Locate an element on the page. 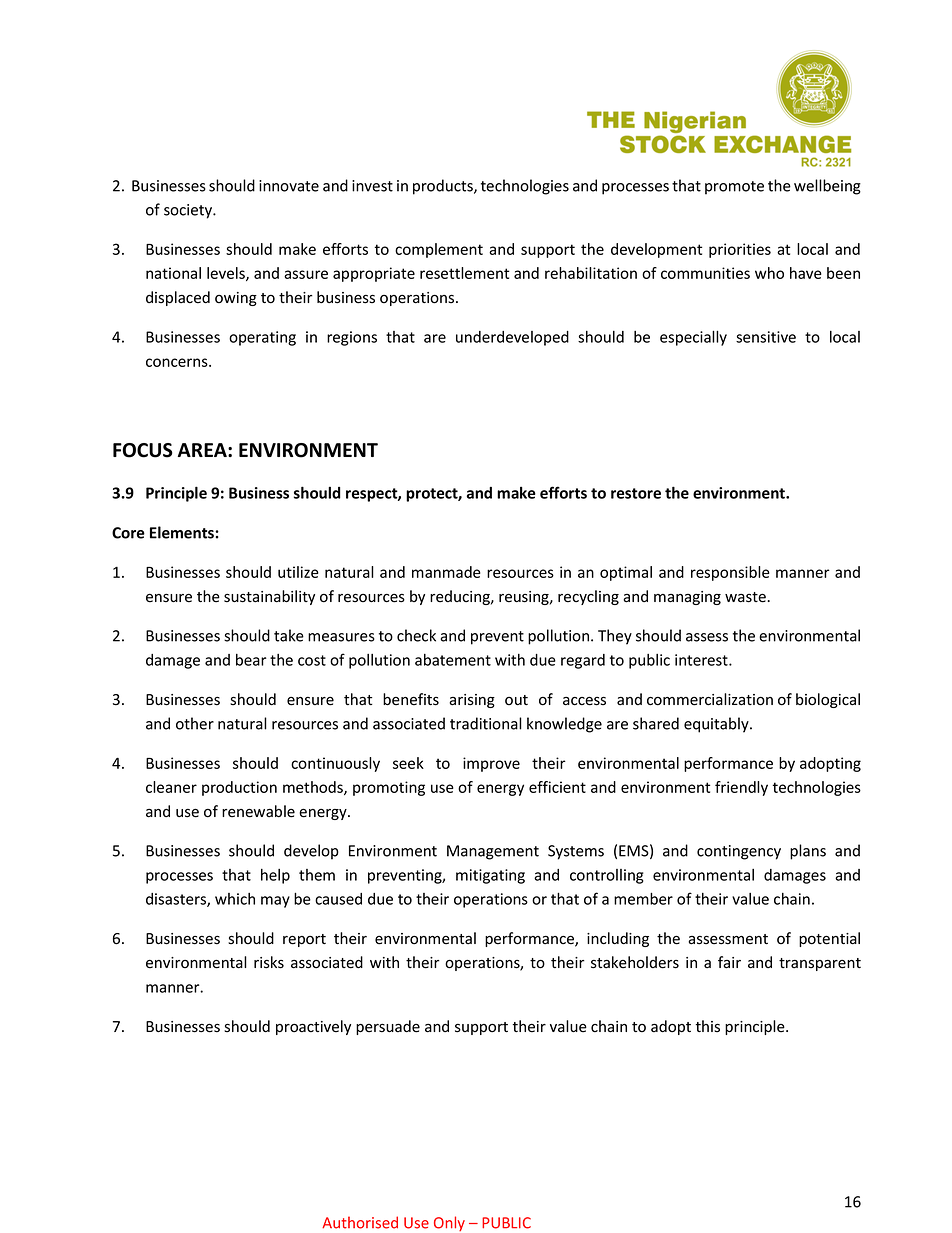 Image resolution: width=952 pixels, height=1233 pixels. responsible is located at coordinates (730, 573).
